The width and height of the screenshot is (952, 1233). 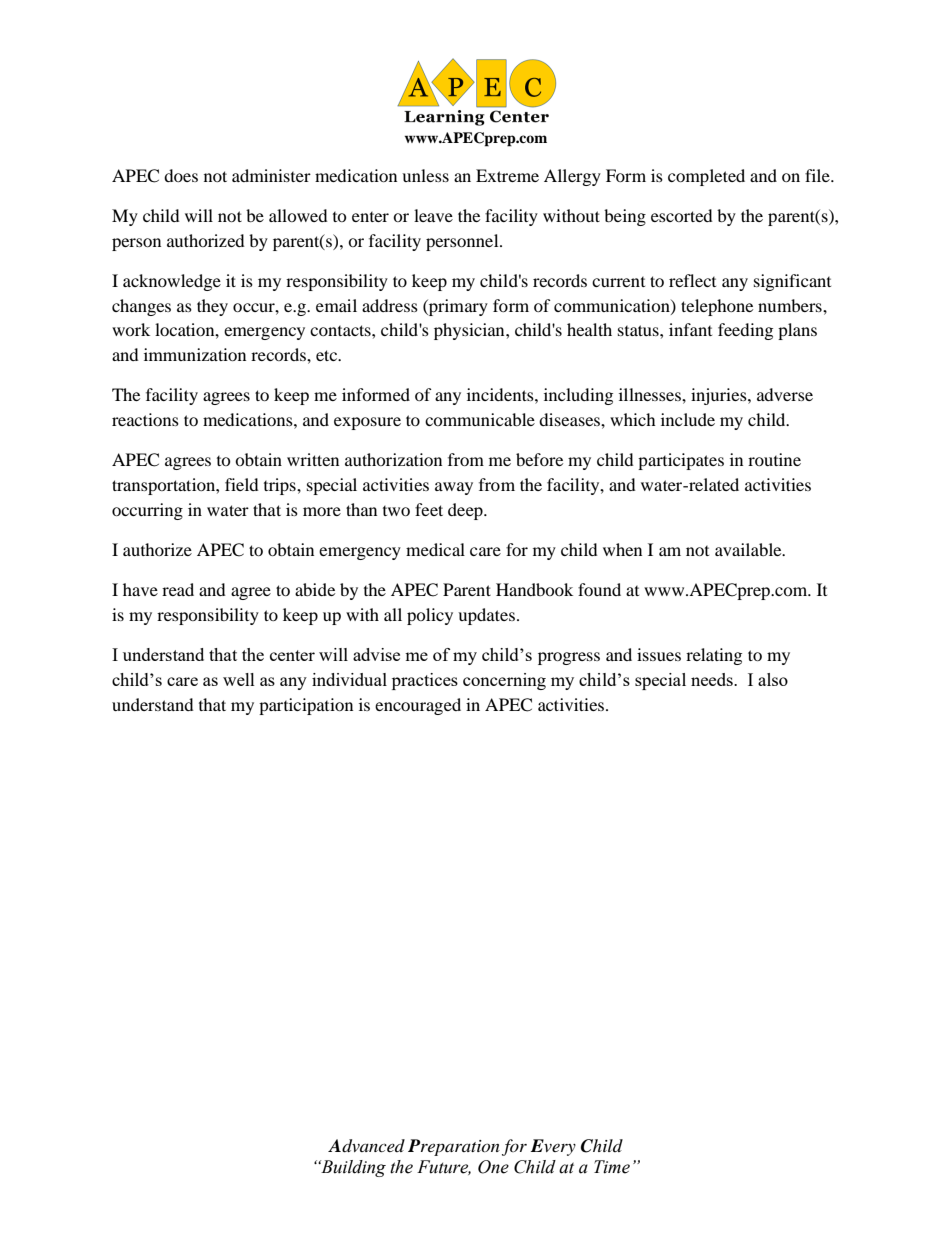 What do you see at coordinates (504, 681) in the screenshot?
I see `concerning` at bounding box center [504, 681].
